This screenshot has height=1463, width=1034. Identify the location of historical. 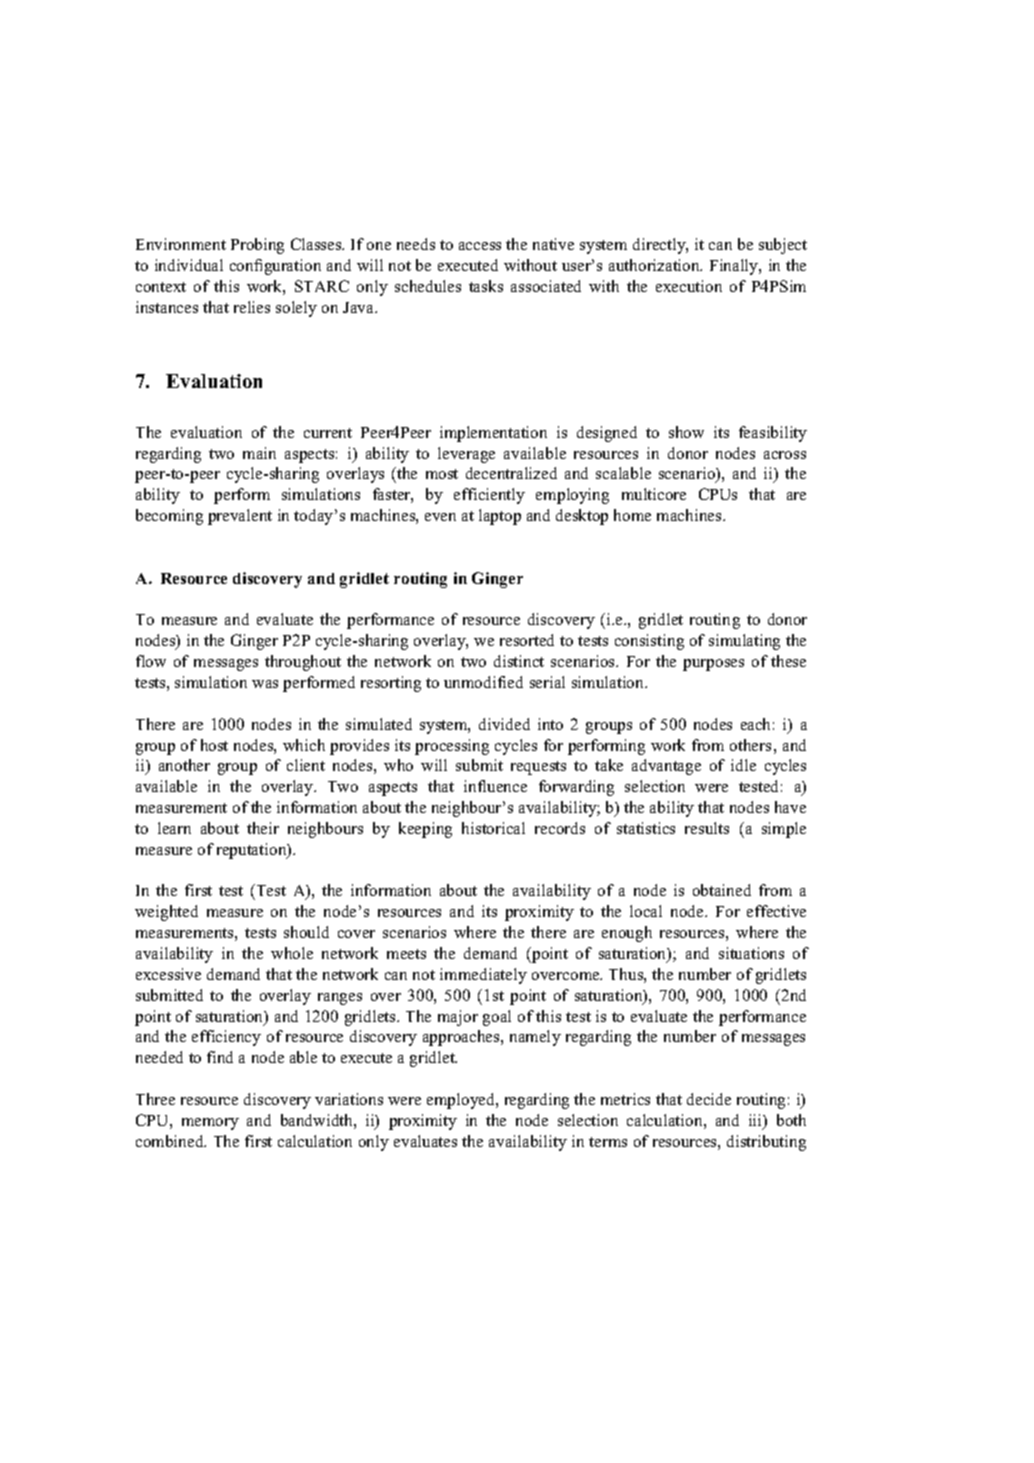
(493, 828).
